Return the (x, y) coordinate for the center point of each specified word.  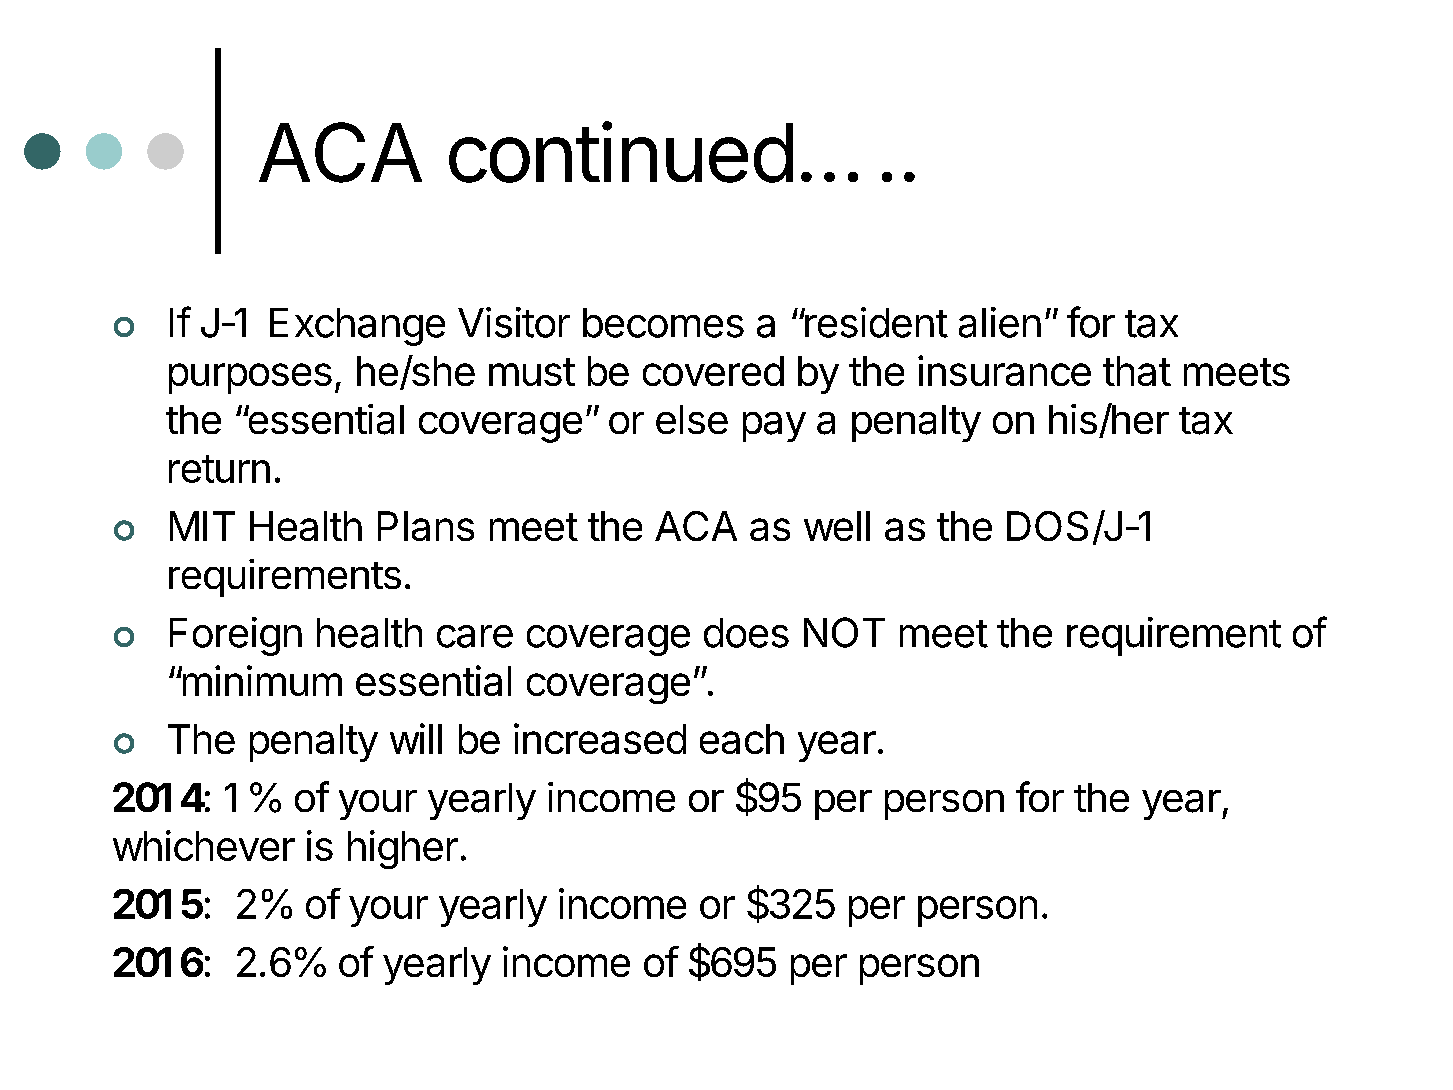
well (837, 526)
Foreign (236, 636)
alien (1000, 322)
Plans (426, 526)
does (746, 633)
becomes (663, 323)
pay (774, 427)
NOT (844, 632)
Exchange (357, 327)
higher (403, 849)
